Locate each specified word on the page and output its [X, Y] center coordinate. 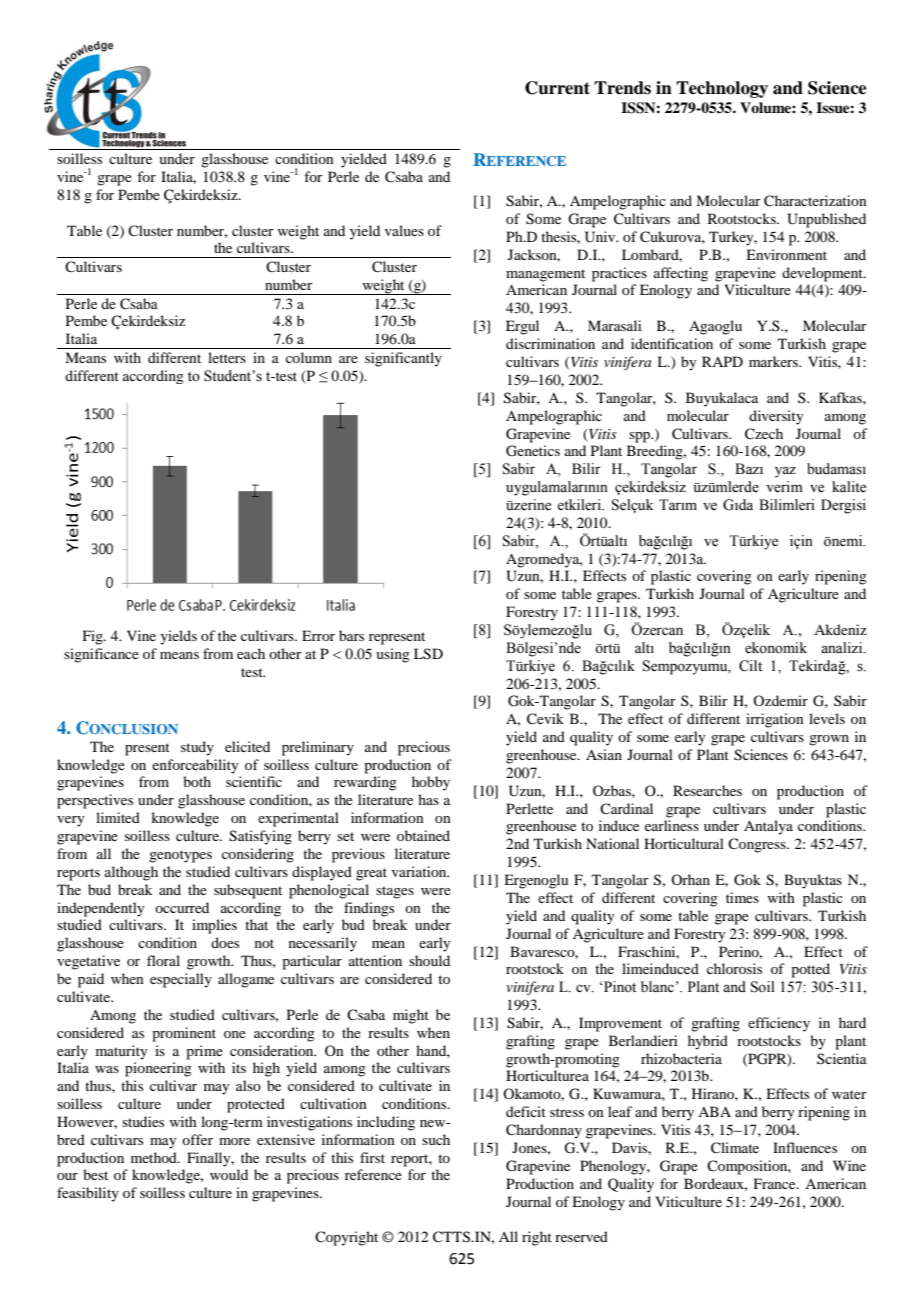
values [404, 230]
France [776, 1183]
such [436, 1139]
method [155, 1157]
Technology [722, 89]
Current [557, 88]
